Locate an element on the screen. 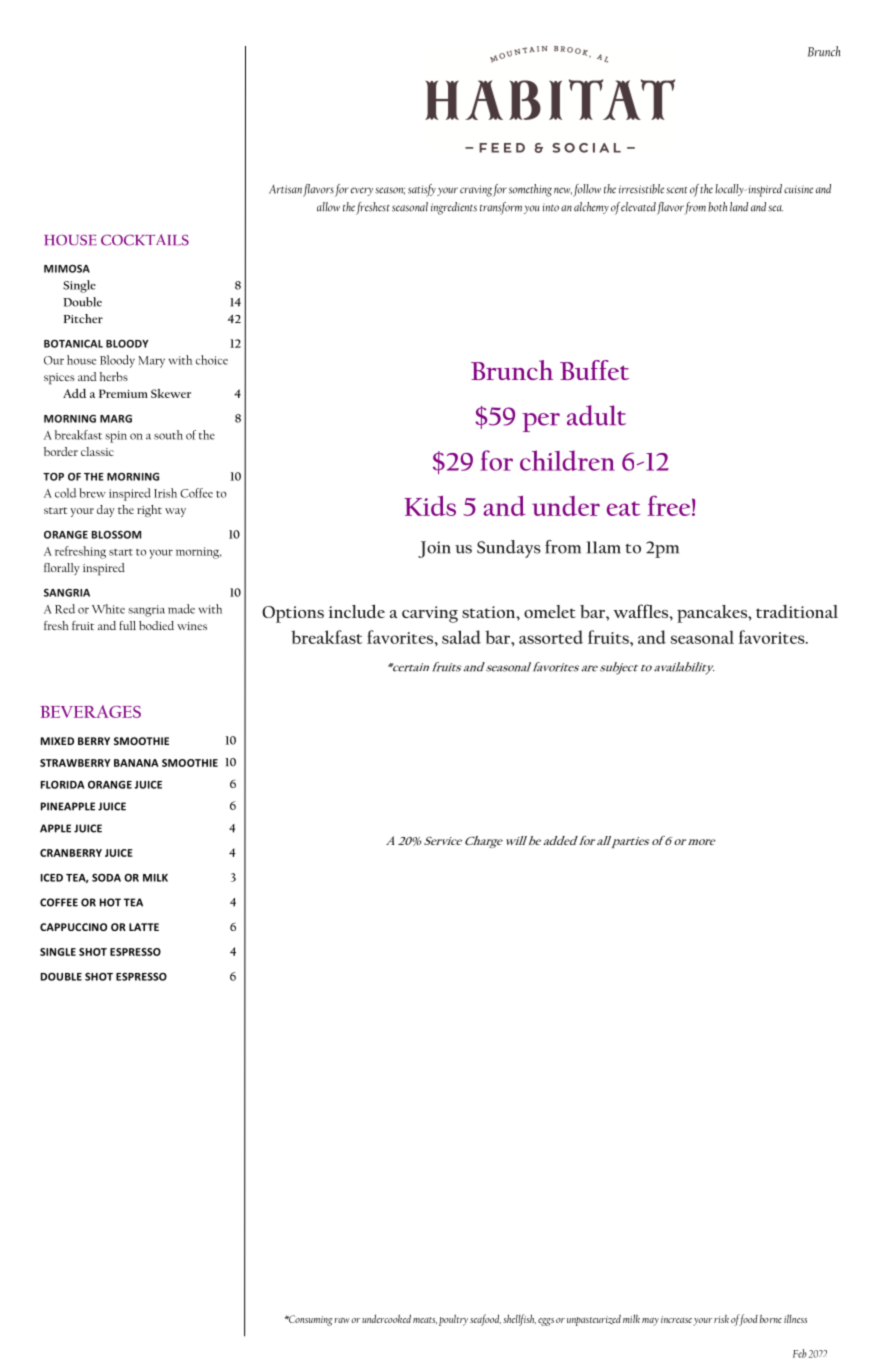 The height and width of the screenshot is (1372, 887). shellfish is located at coordinates (519, 1320).
